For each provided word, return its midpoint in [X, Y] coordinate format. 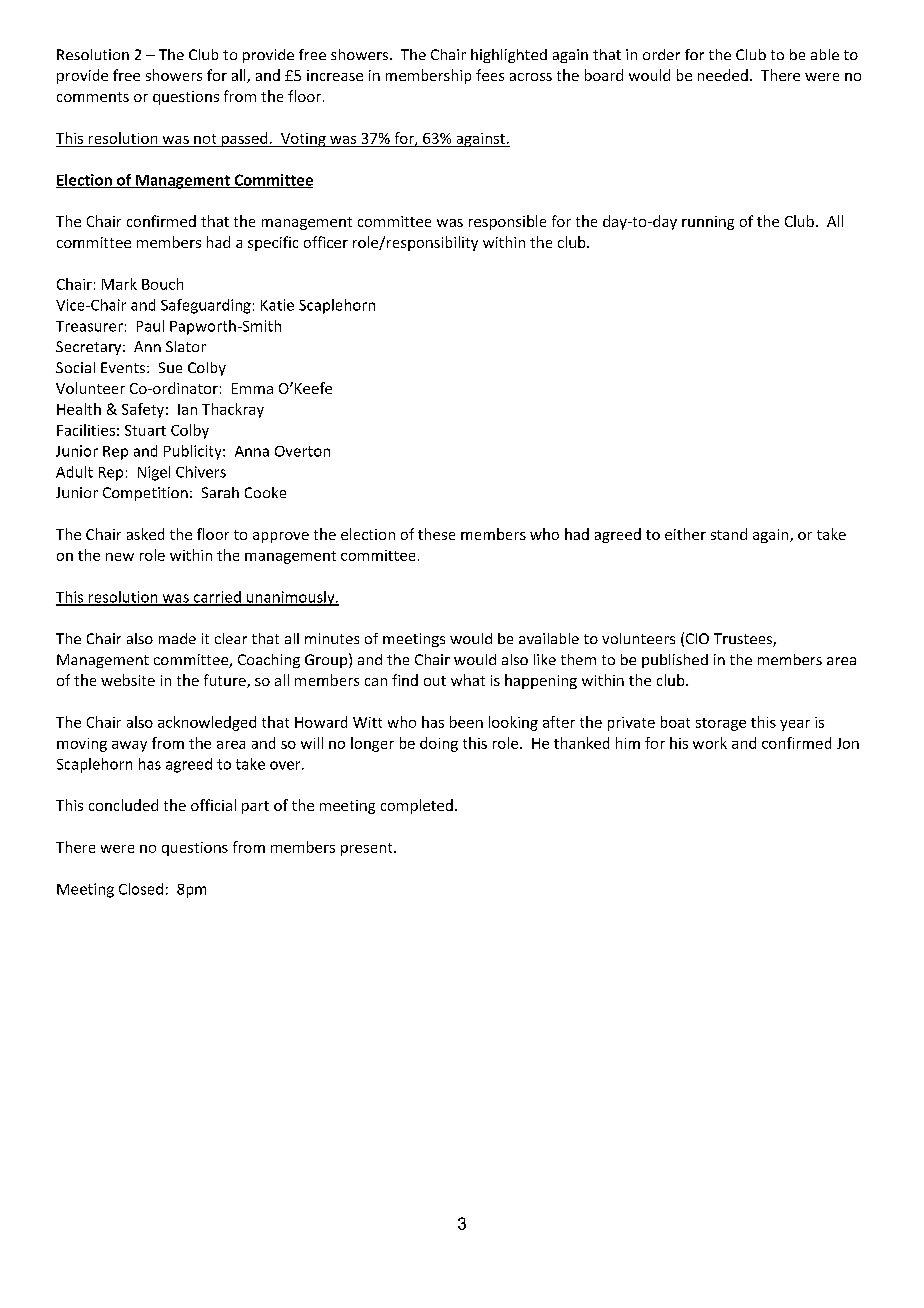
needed [723, 75]
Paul [150, 326]
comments [93, 97]
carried [217, 598]
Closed [141, 889]
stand [729, 534]
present [368, 849]
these [436, 534]
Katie [277, 305]
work [710, 743]
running [708, 223]
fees [490, 75]
